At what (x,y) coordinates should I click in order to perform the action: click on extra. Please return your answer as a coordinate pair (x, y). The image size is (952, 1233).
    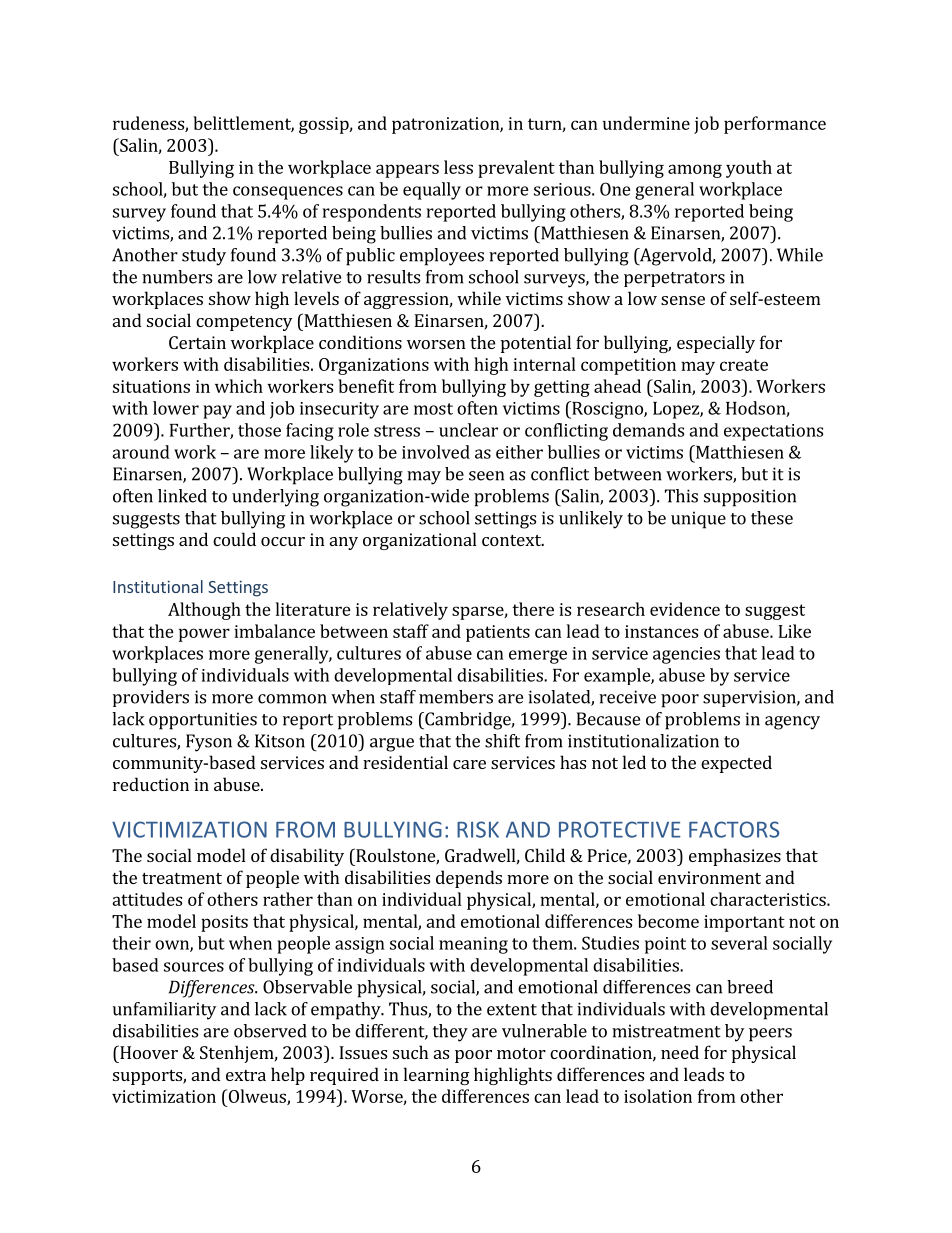
    Looking at the image, I should click on (246, 1075).
